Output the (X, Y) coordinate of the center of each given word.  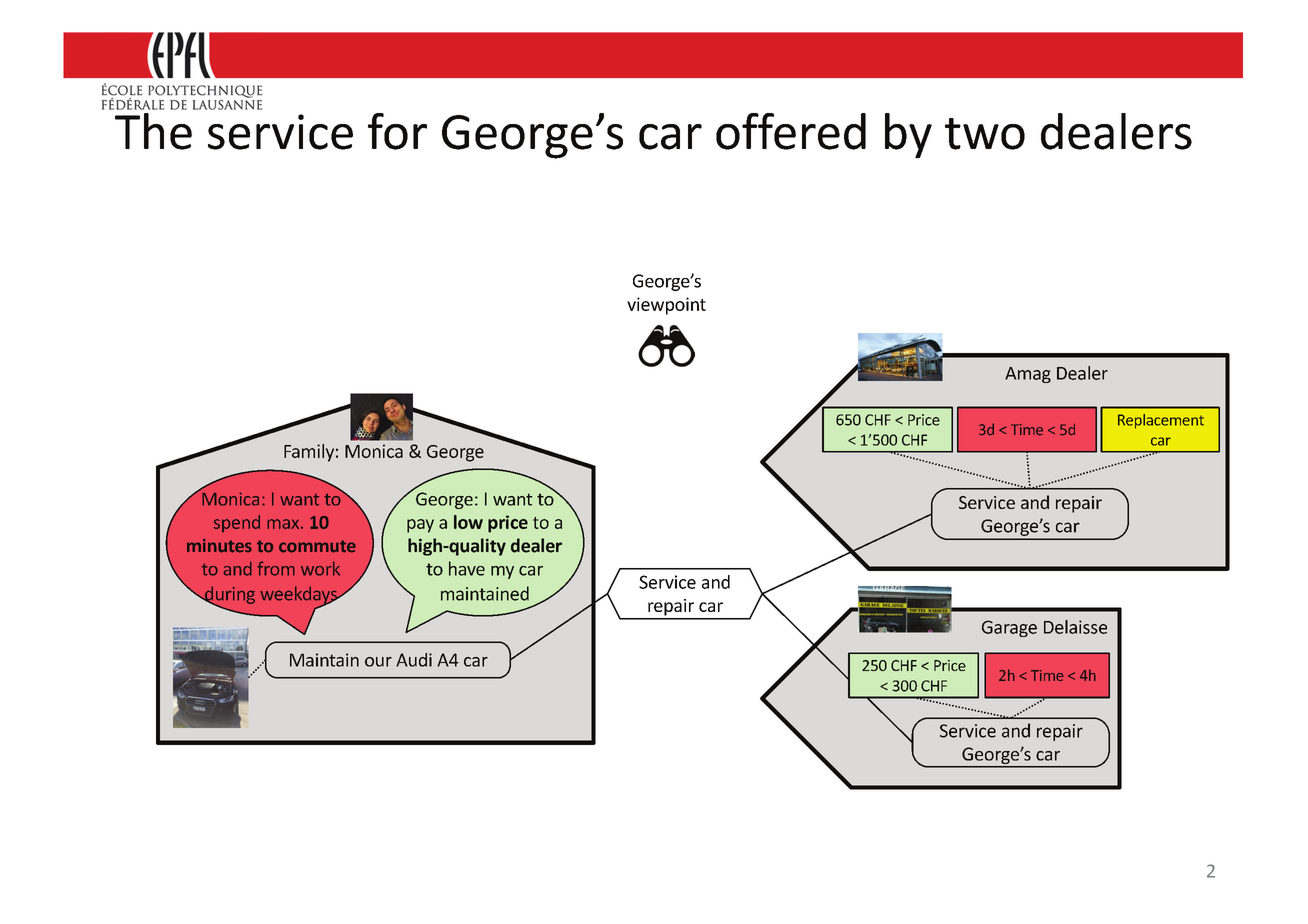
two (985, 134)
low (468, 522)
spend (236, 523)
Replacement (1161, 421)
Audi (414, 660)
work (320, 568)
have (467, 568)
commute (317, 546)
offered (791, 131)
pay (420, 526)
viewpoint (666, 306)
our (378, 662)
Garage (1009, 628)
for (397, 131)
